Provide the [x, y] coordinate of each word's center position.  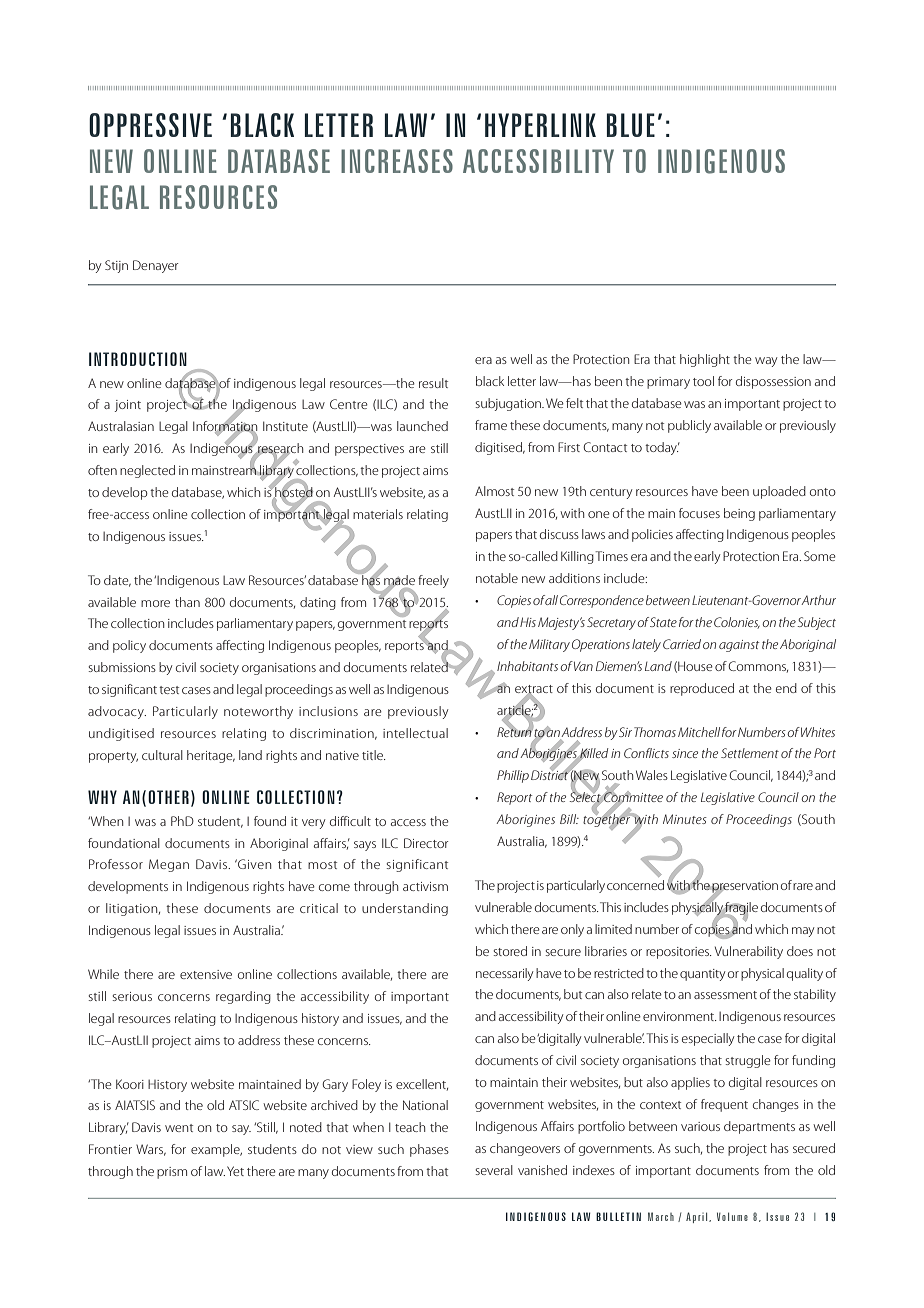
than [187, 602]
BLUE [630, 125]
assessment [725, 995]
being [739, 514]
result [433, 383]
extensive [206, 974]
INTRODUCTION [138, 359]
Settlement [750, 753]
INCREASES [397, 161]
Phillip [513, 776]
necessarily [504, 974]
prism [172, 1173]
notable [497, 578]
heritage [211, 756]
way [766, 362]
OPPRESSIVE [150, 125]
